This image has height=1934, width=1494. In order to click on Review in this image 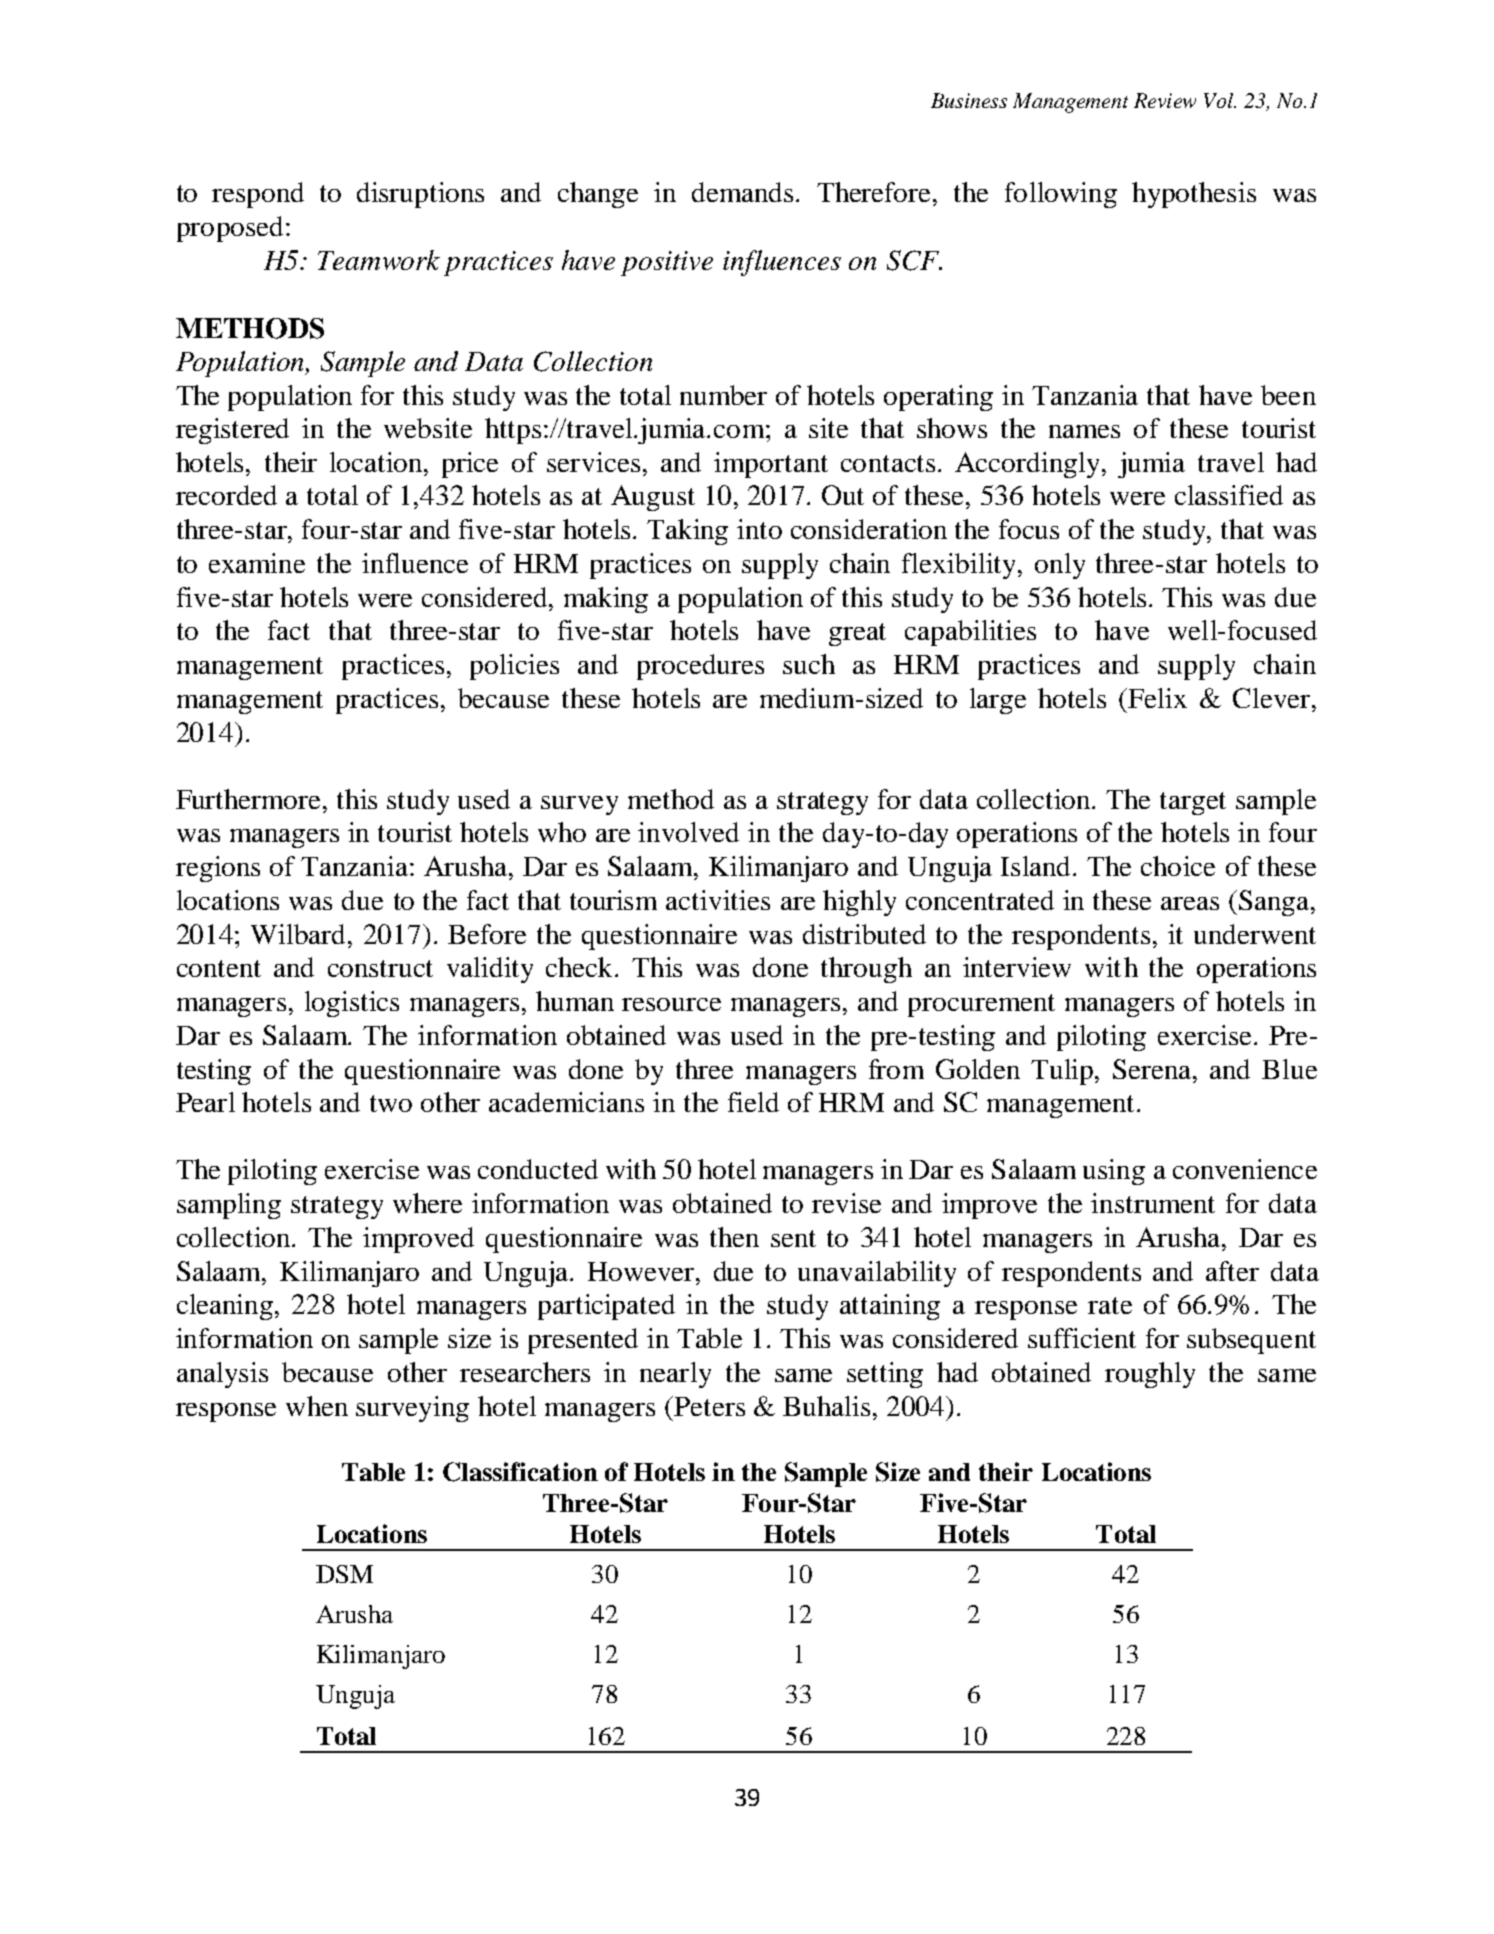, I will do `click(1165, 100)`.
